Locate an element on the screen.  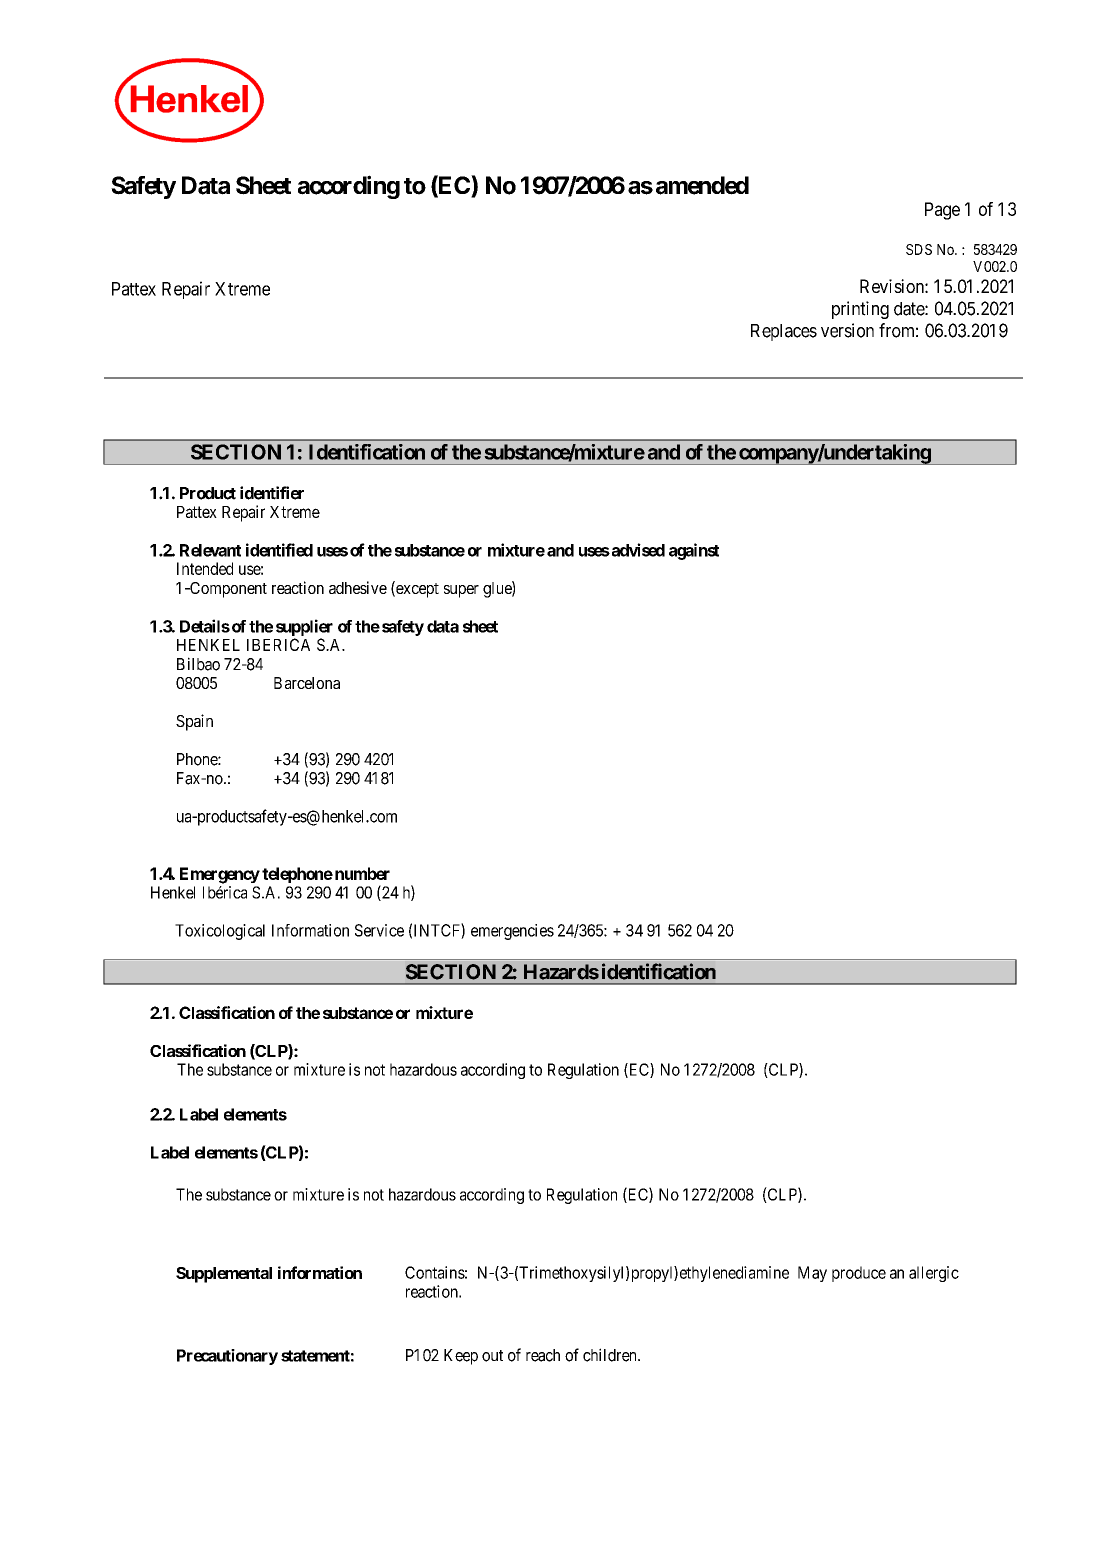
identified is located at coordinates (279, 550).
